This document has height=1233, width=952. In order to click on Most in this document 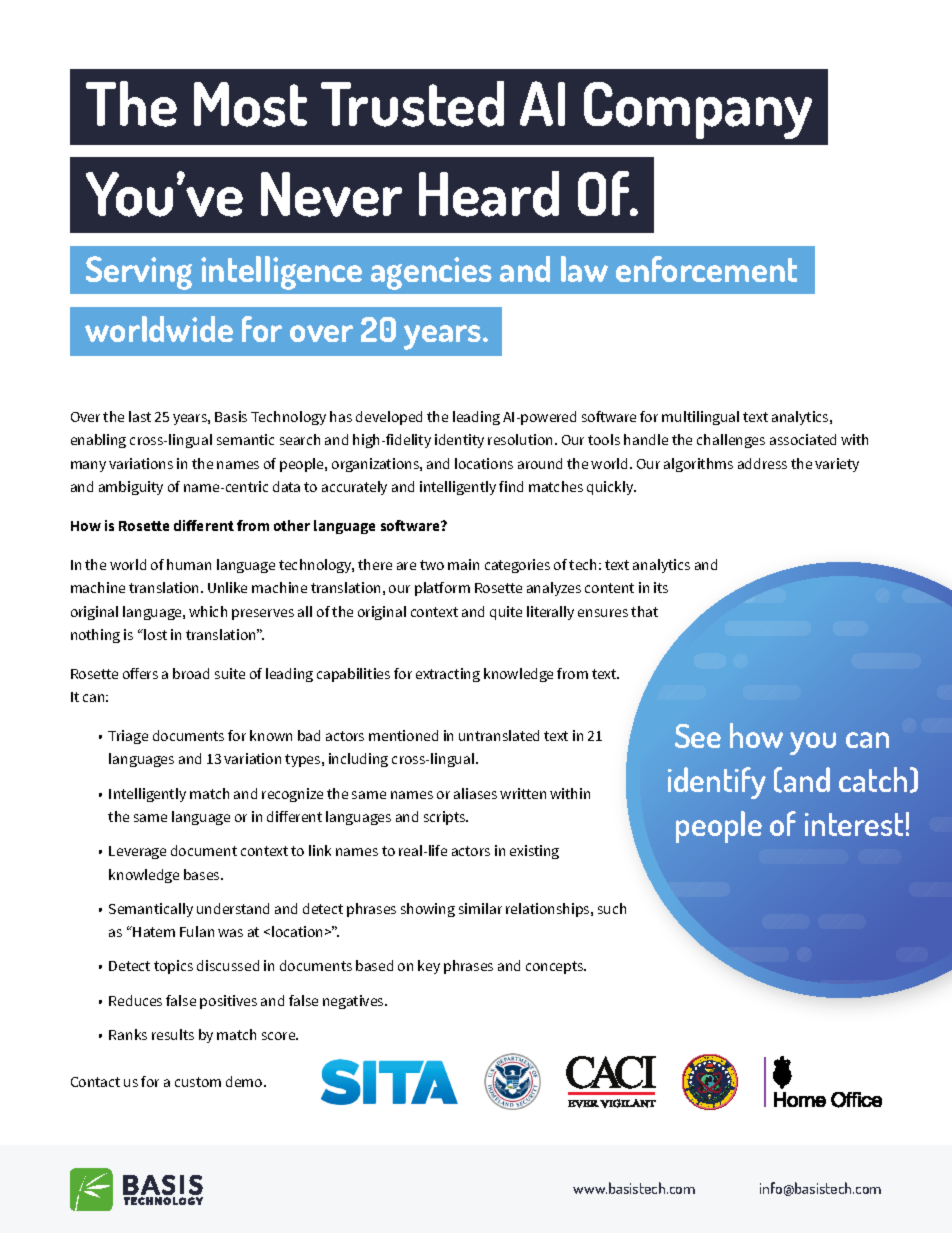, I will do `click(250, 104)`.
